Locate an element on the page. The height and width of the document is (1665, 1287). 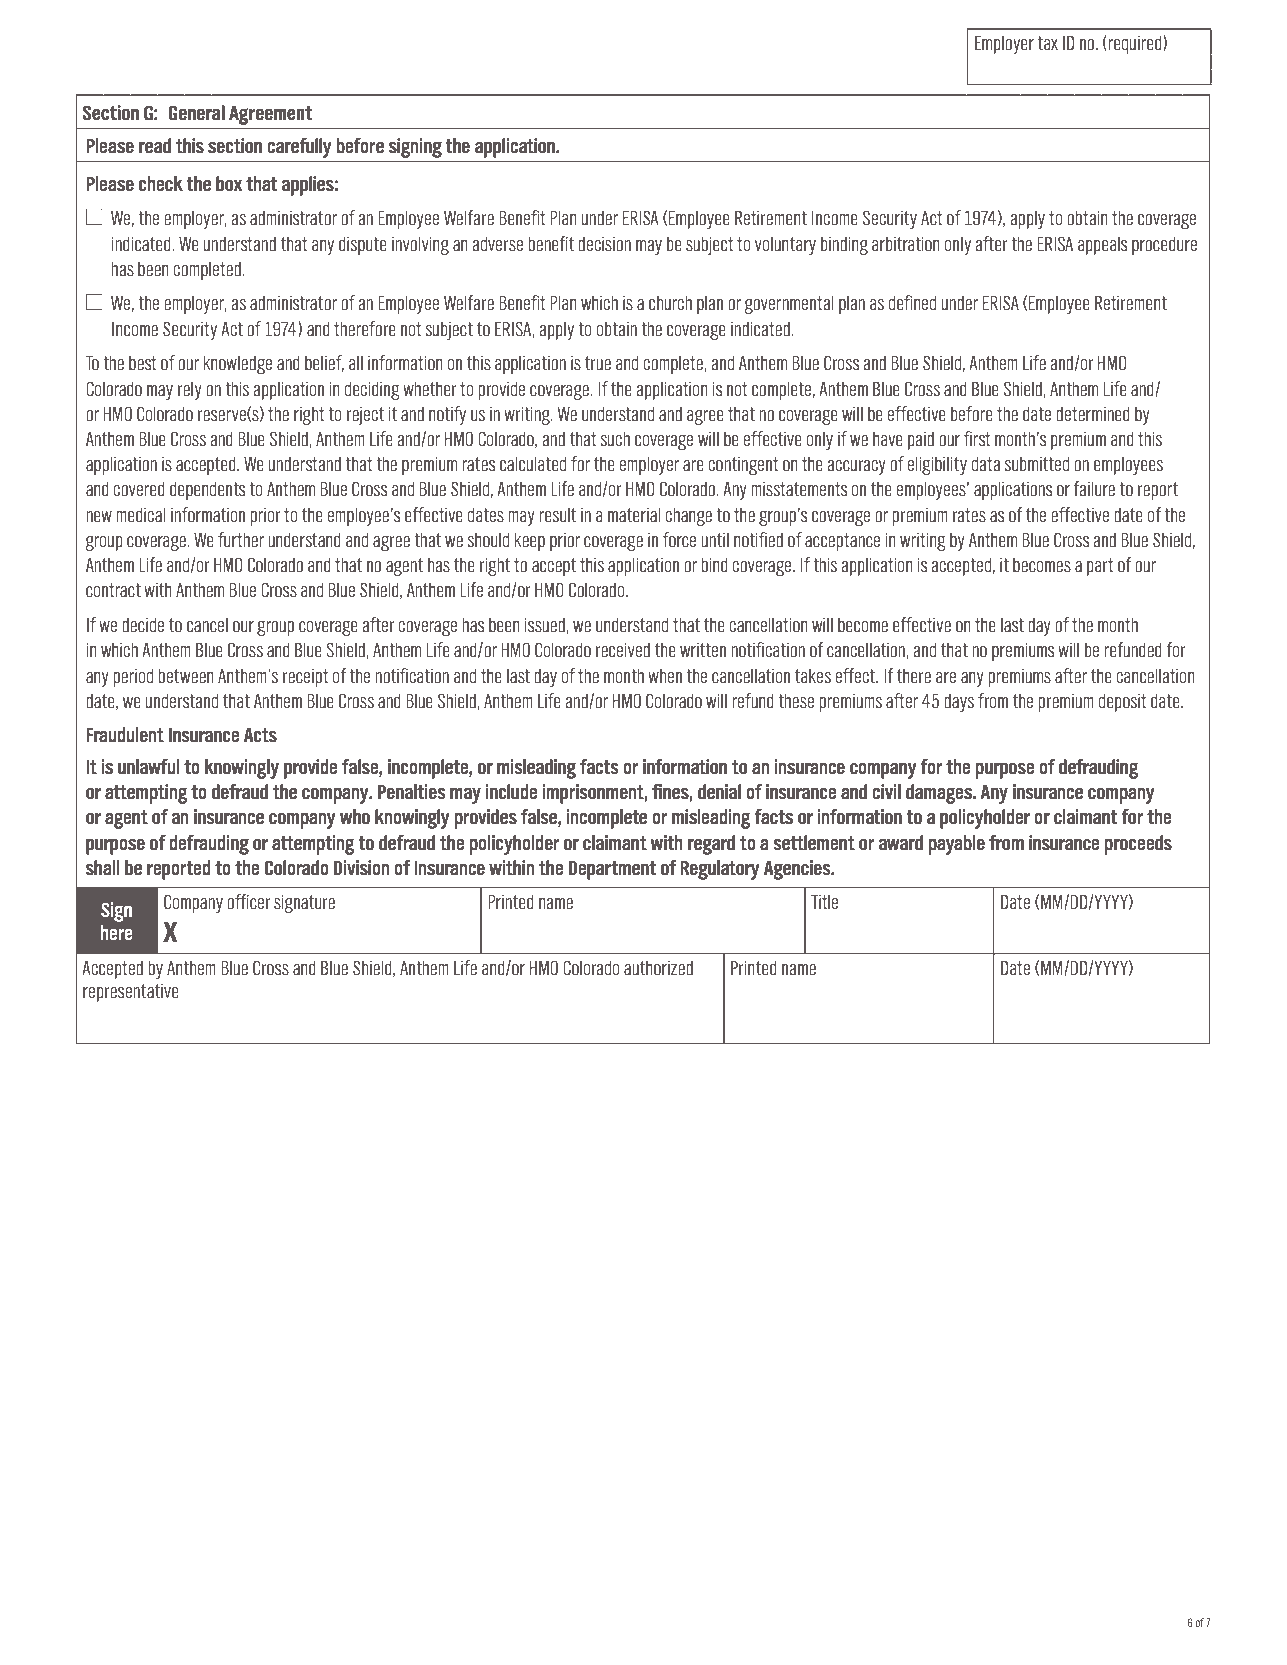
carefully is located at coordinates (299, 148).
